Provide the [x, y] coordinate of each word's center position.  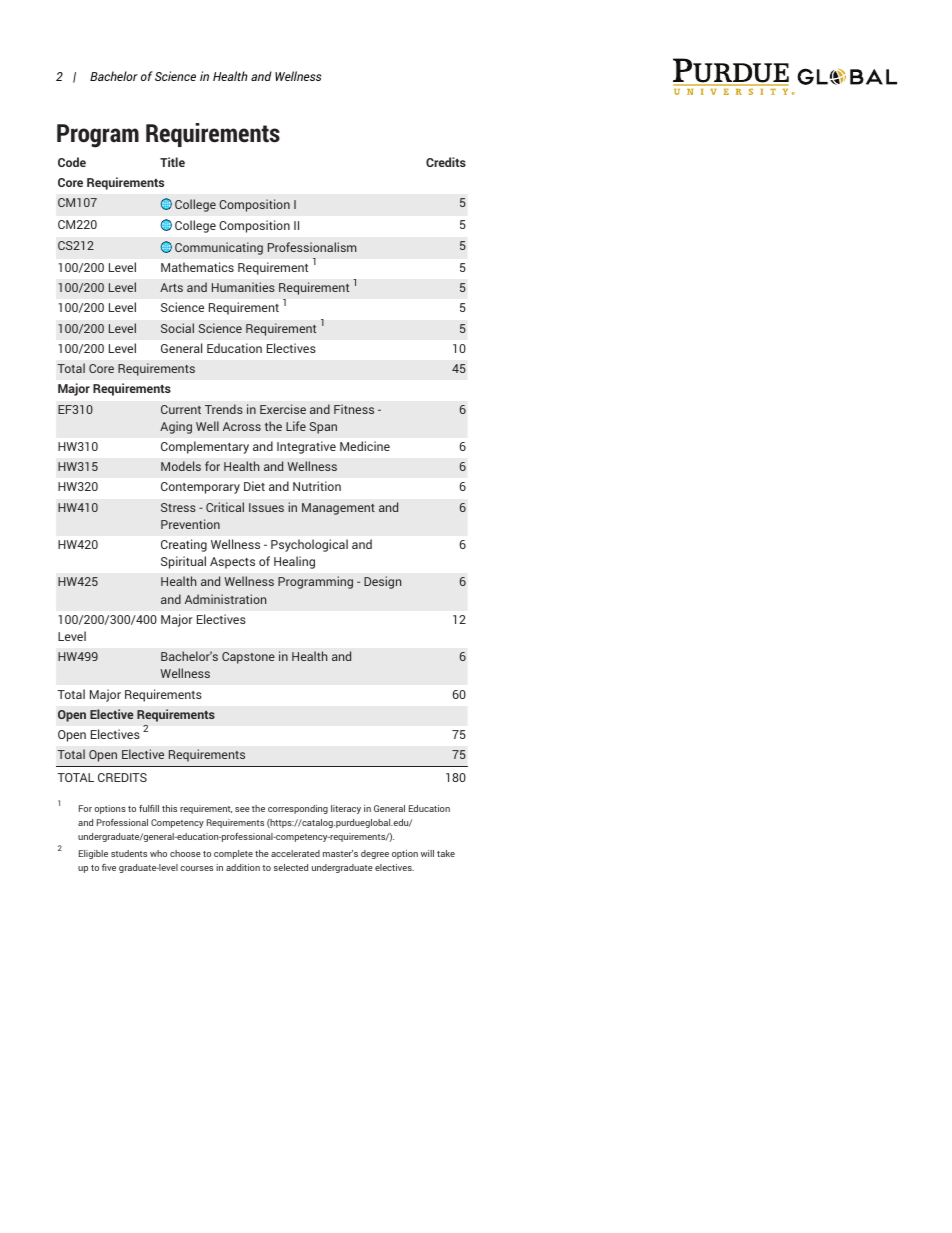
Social [177, 328]
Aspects [232, 563]
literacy [346, 809]
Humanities [243, 287]
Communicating [219, 248]
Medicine [365, 446]
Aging [176, 427]
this [169, 808]
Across [242, 426]
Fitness [354, 409]
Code [72, 162]
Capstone [248, 658]
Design [382, 582]
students [129, 853]
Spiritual [183, 562]
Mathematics [197, 267]
